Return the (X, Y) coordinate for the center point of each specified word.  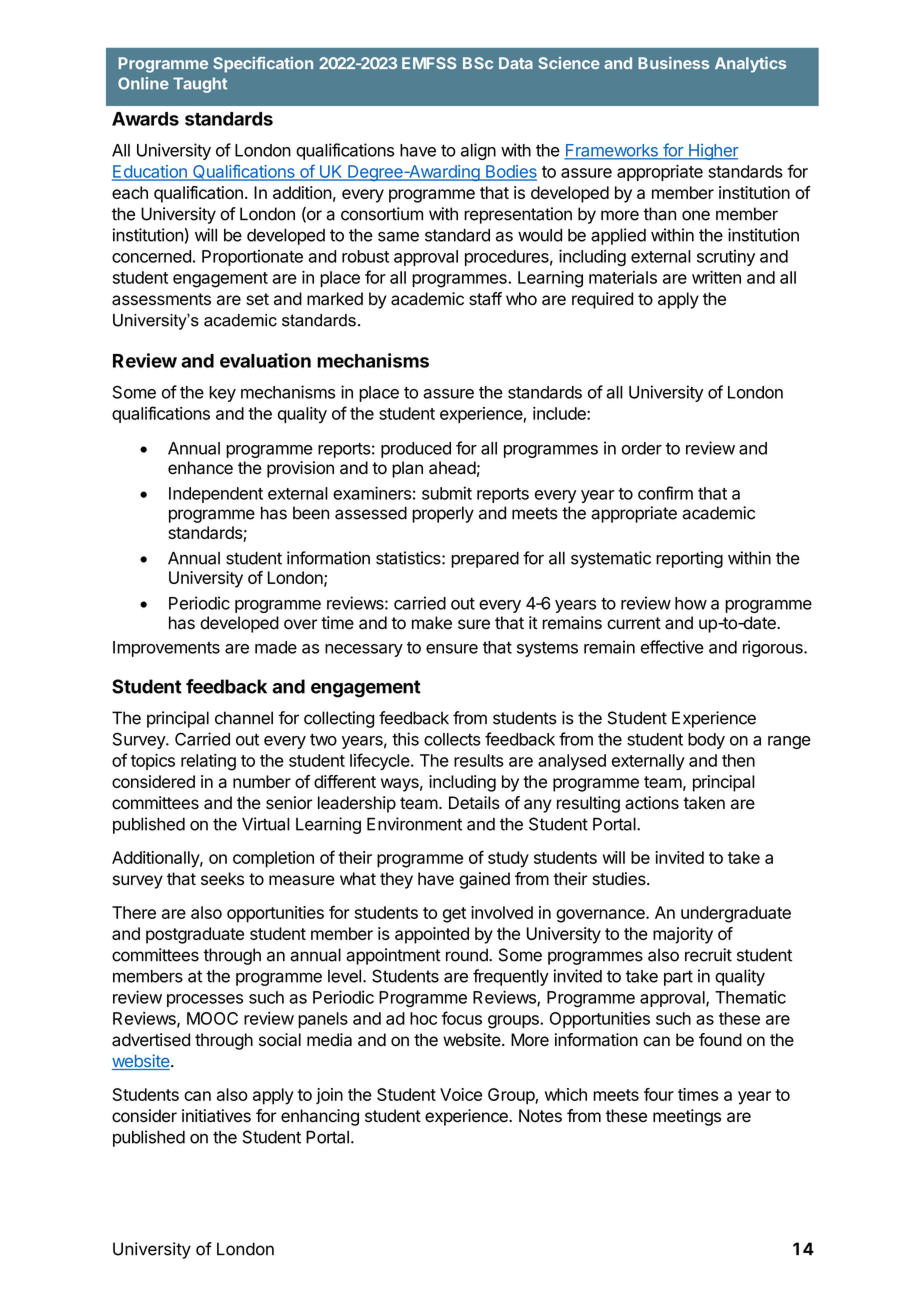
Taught (200, 85)
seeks (222, 879)
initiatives (216, 1116)
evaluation (265, 360)
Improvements (166, 649)
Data (516, 63)
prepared (485, 559)
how (691, 603)
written (716, 277)
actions (652, 803)
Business (673, 63)
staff (485, 299)
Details (474, 803)
